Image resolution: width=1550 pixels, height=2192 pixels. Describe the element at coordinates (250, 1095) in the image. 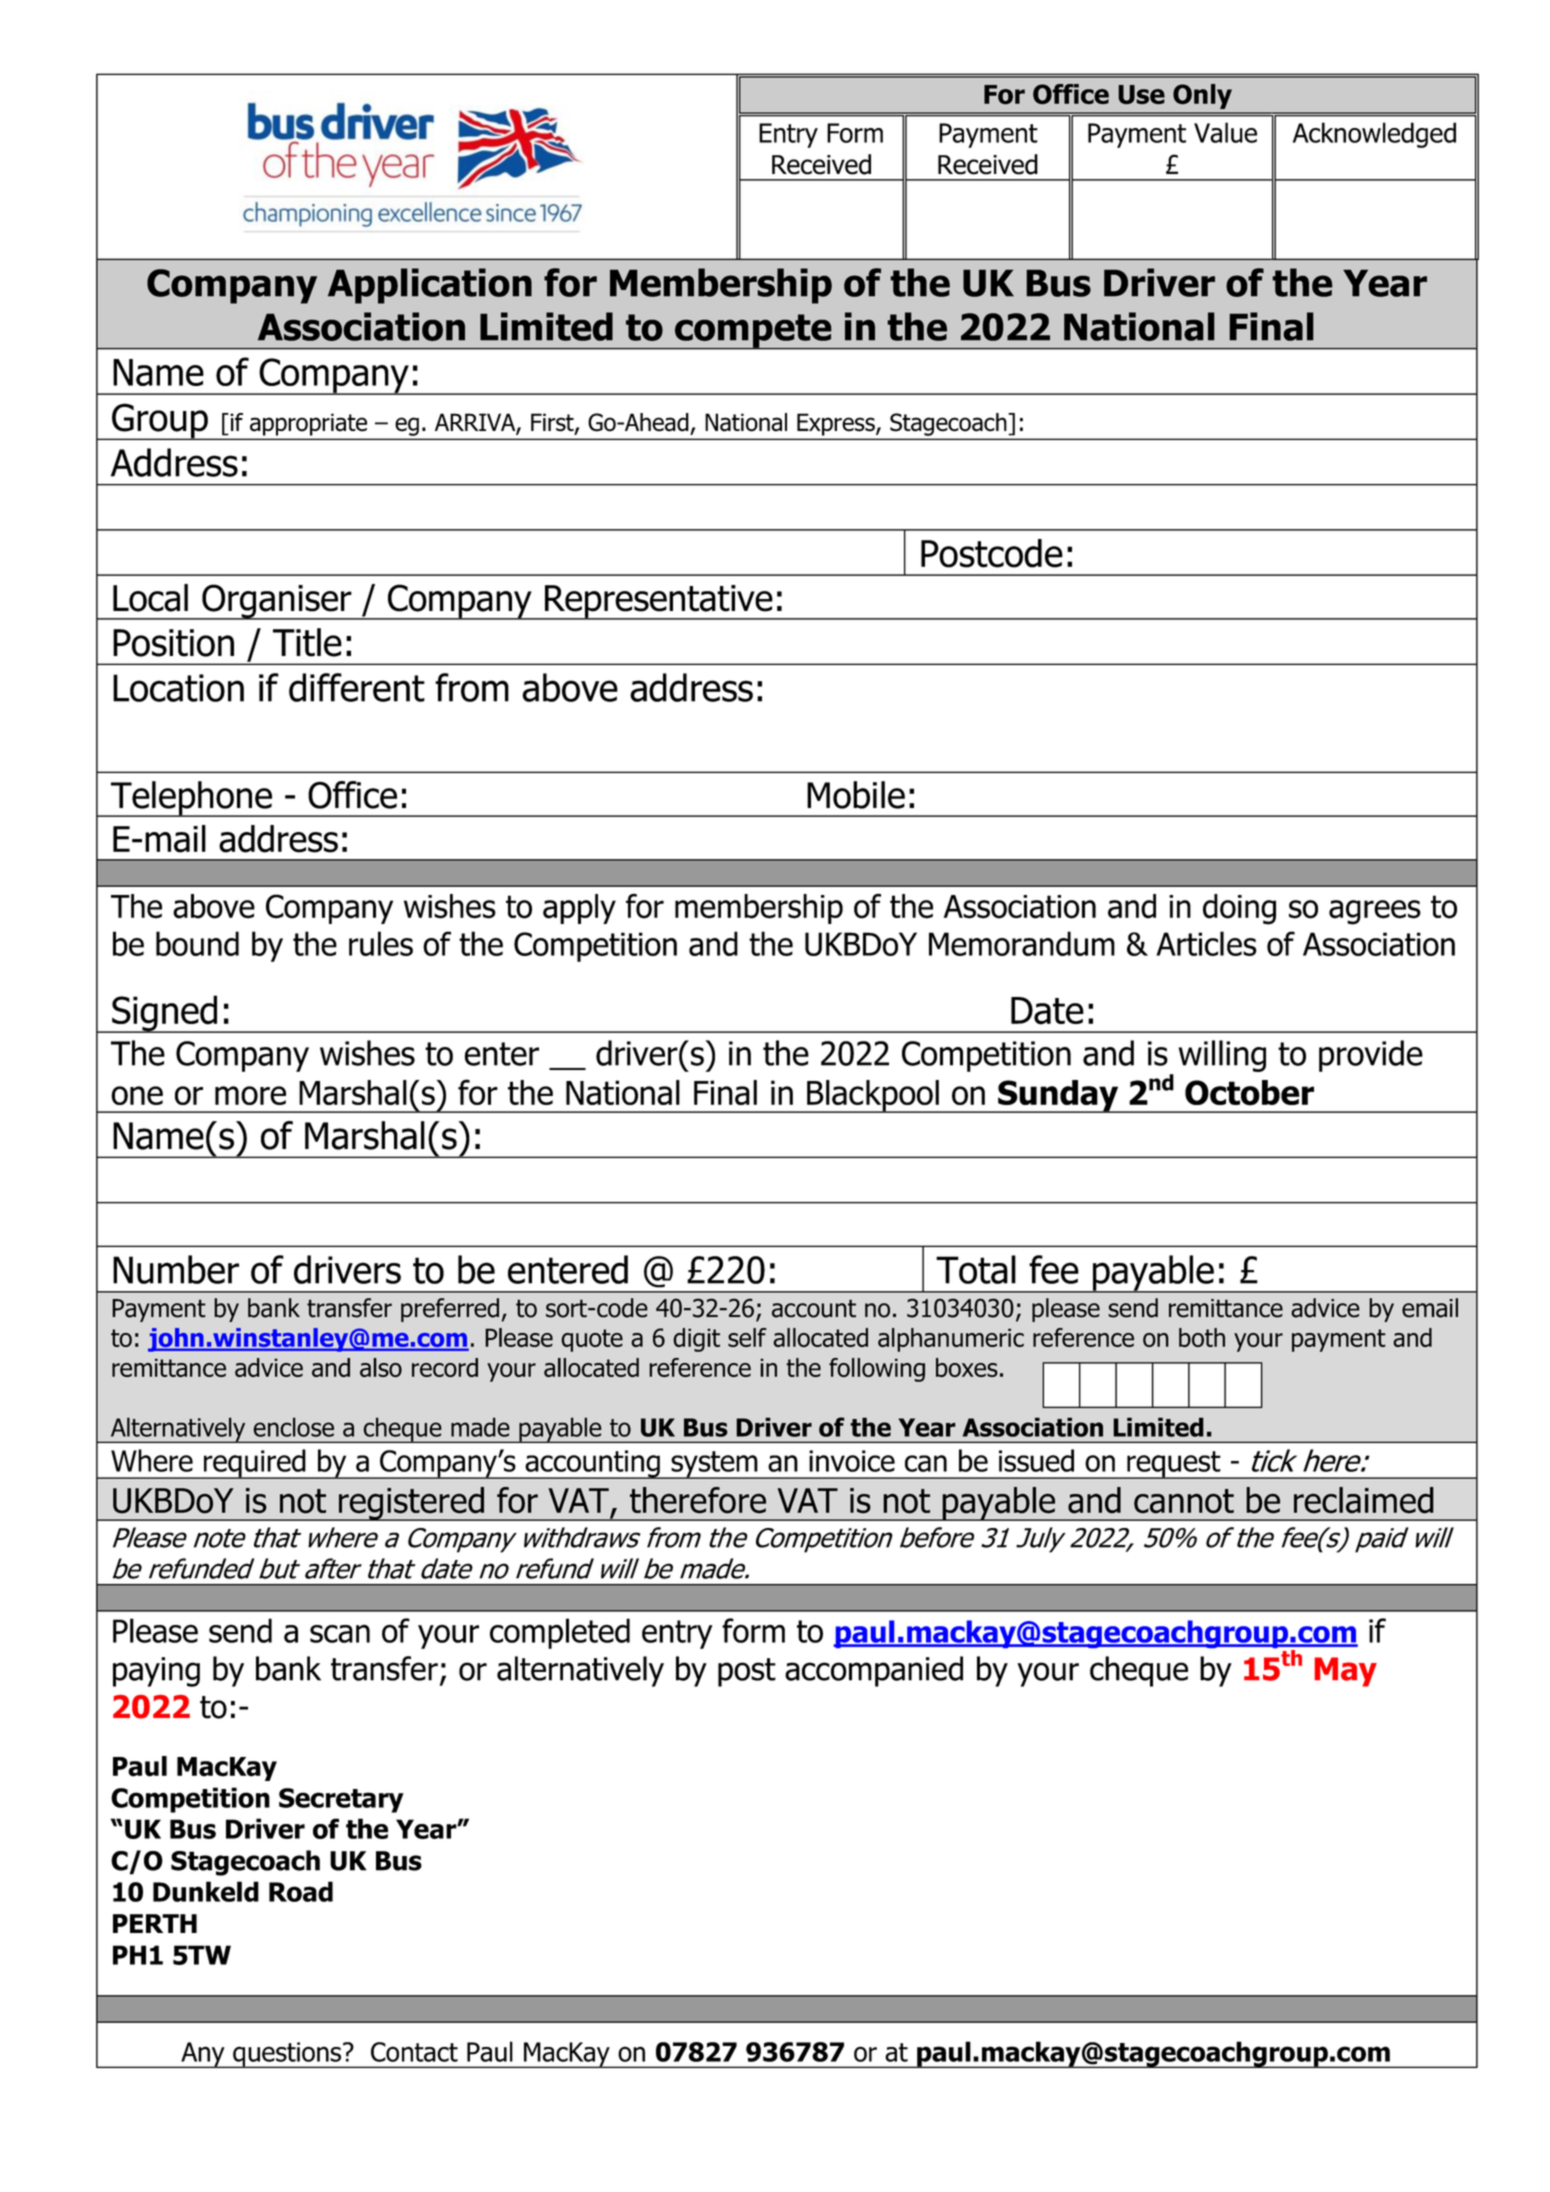

I see `more` at that location.
